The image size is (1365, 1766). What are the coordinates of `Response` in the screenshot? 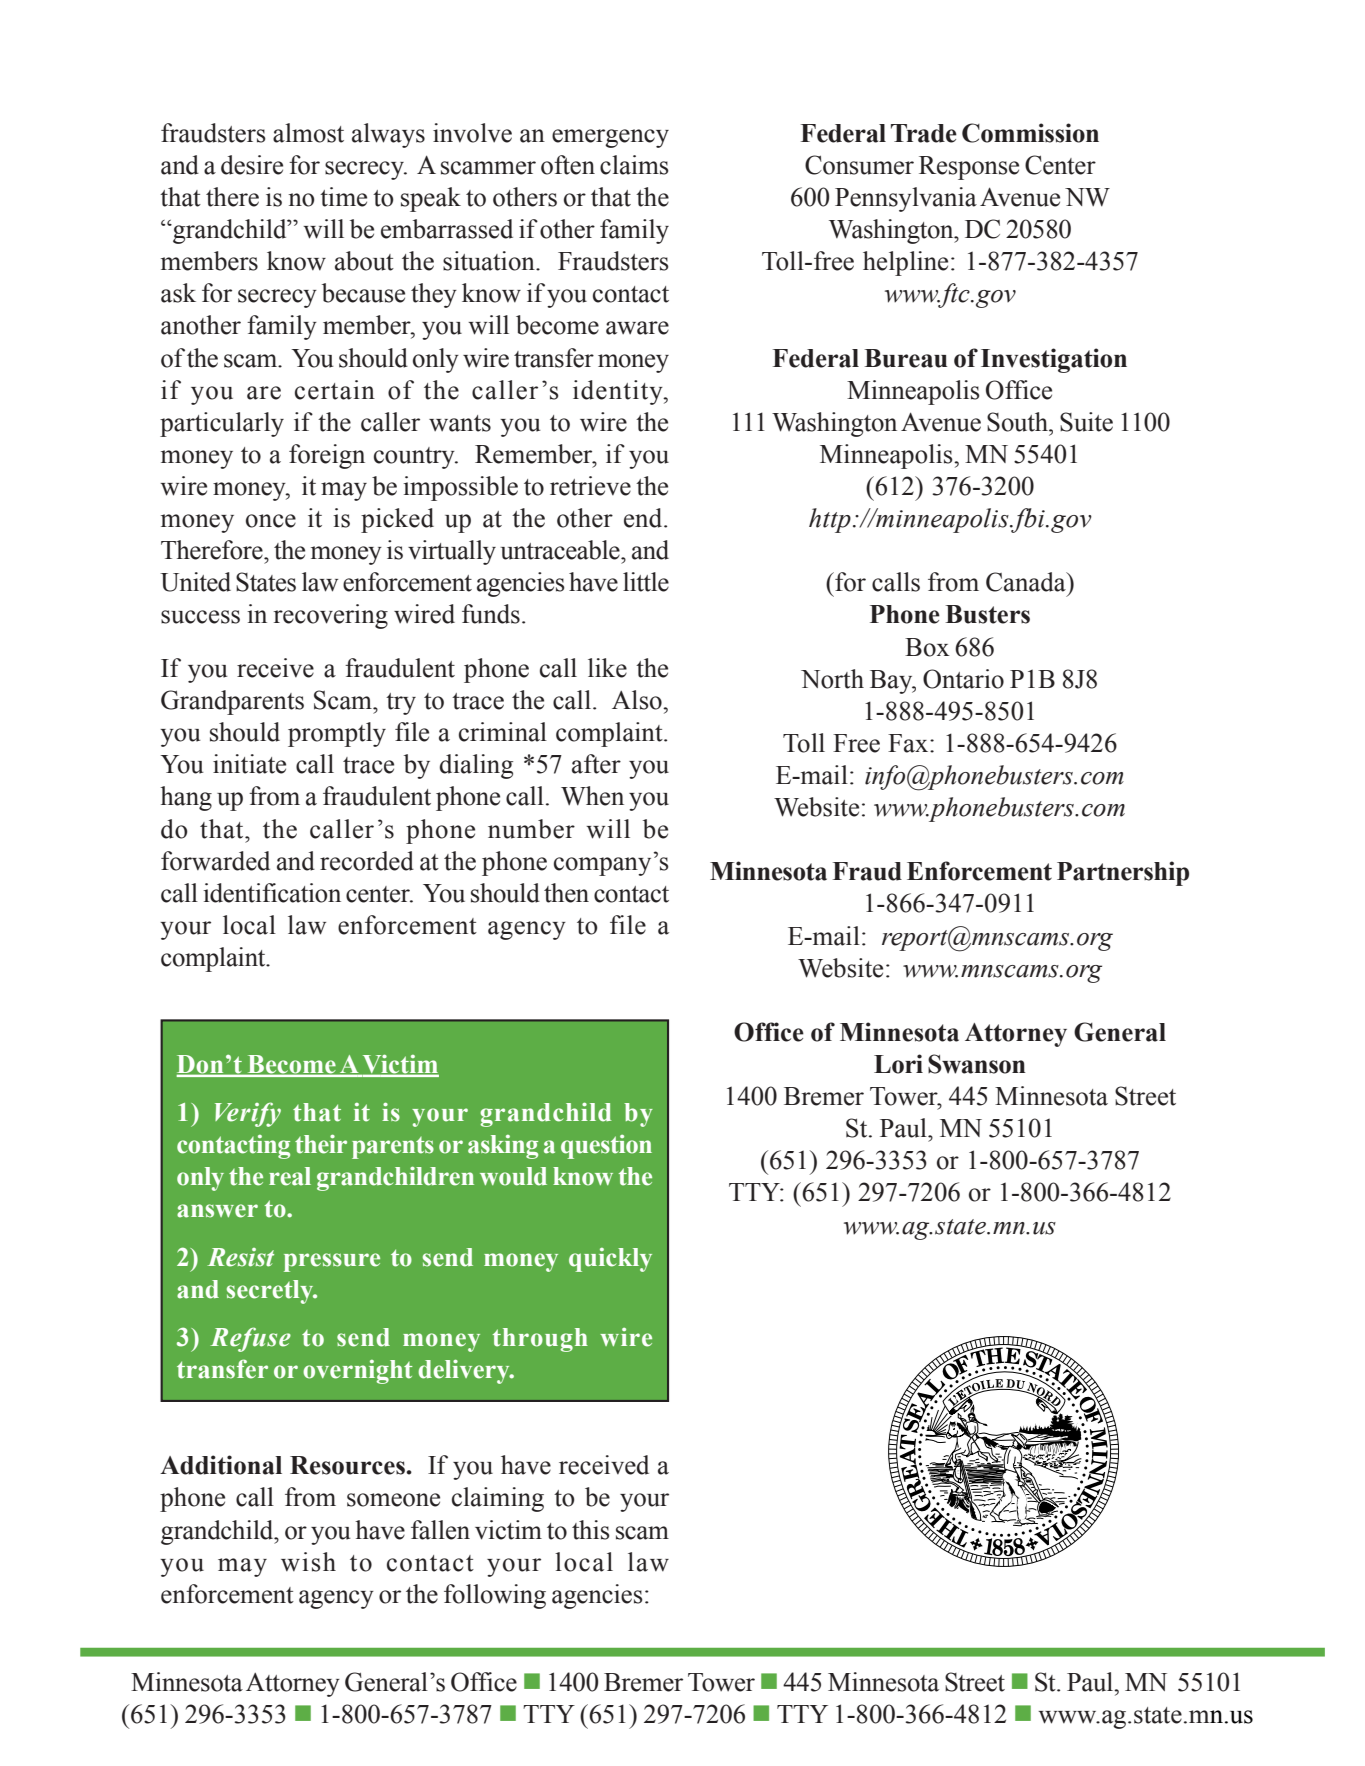 It's located at (969, 168).
